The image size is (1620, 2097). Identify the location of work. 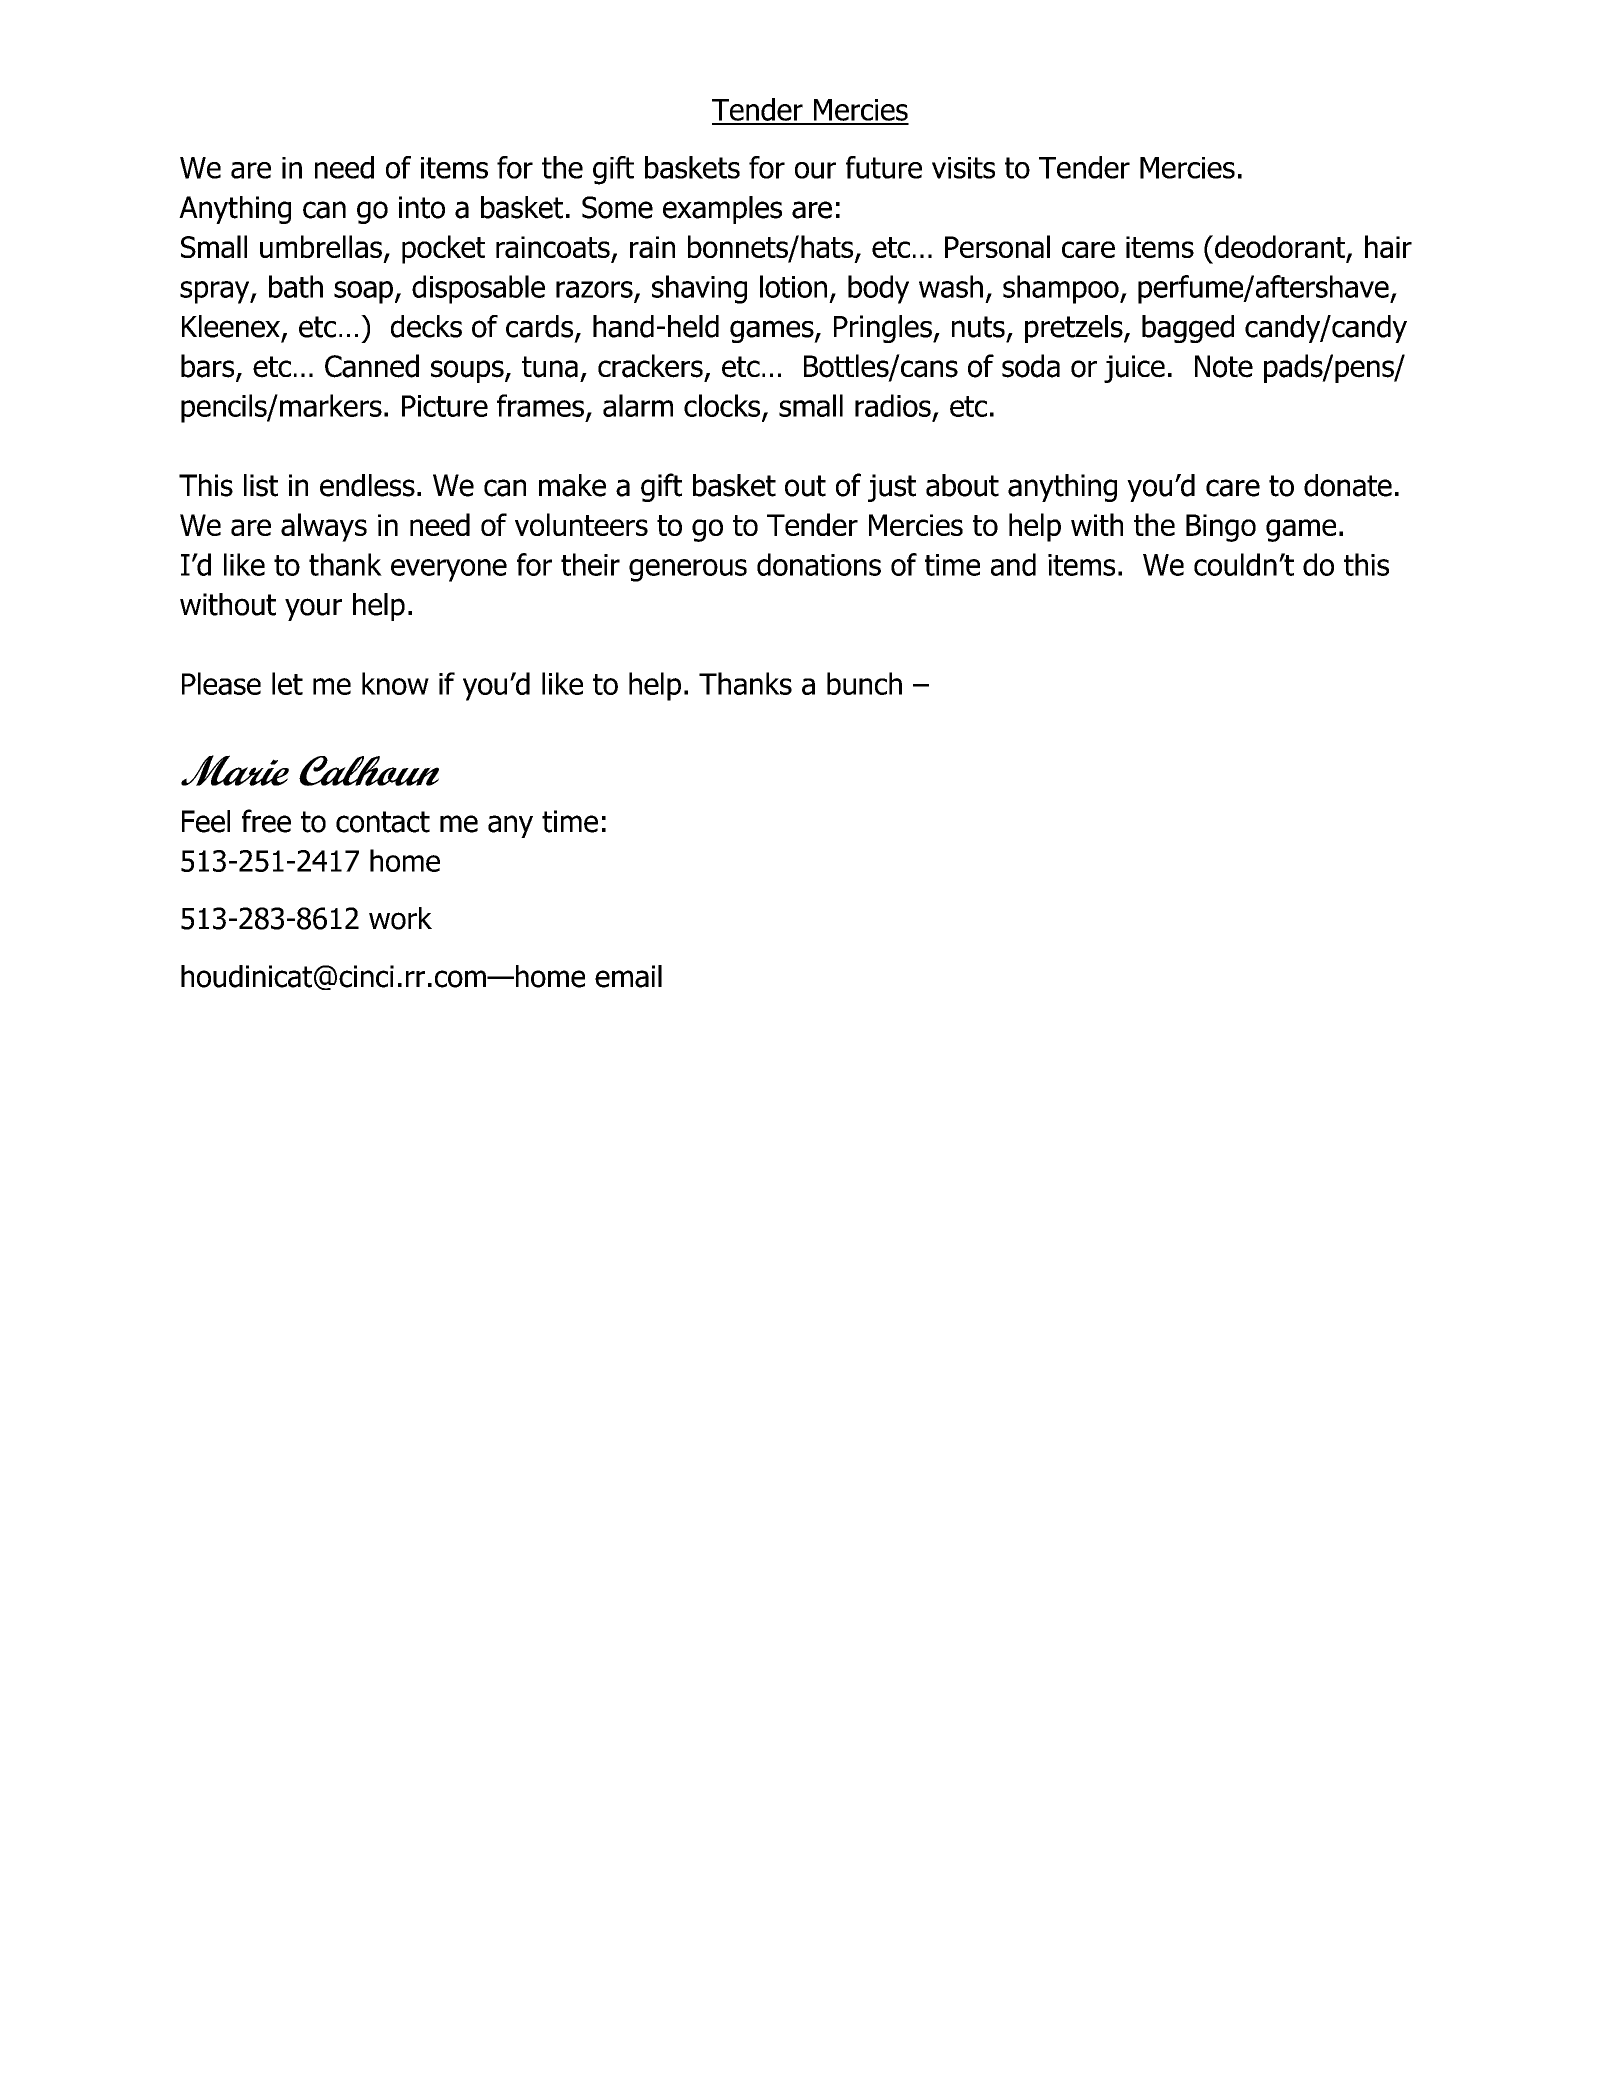
(400, 918).
